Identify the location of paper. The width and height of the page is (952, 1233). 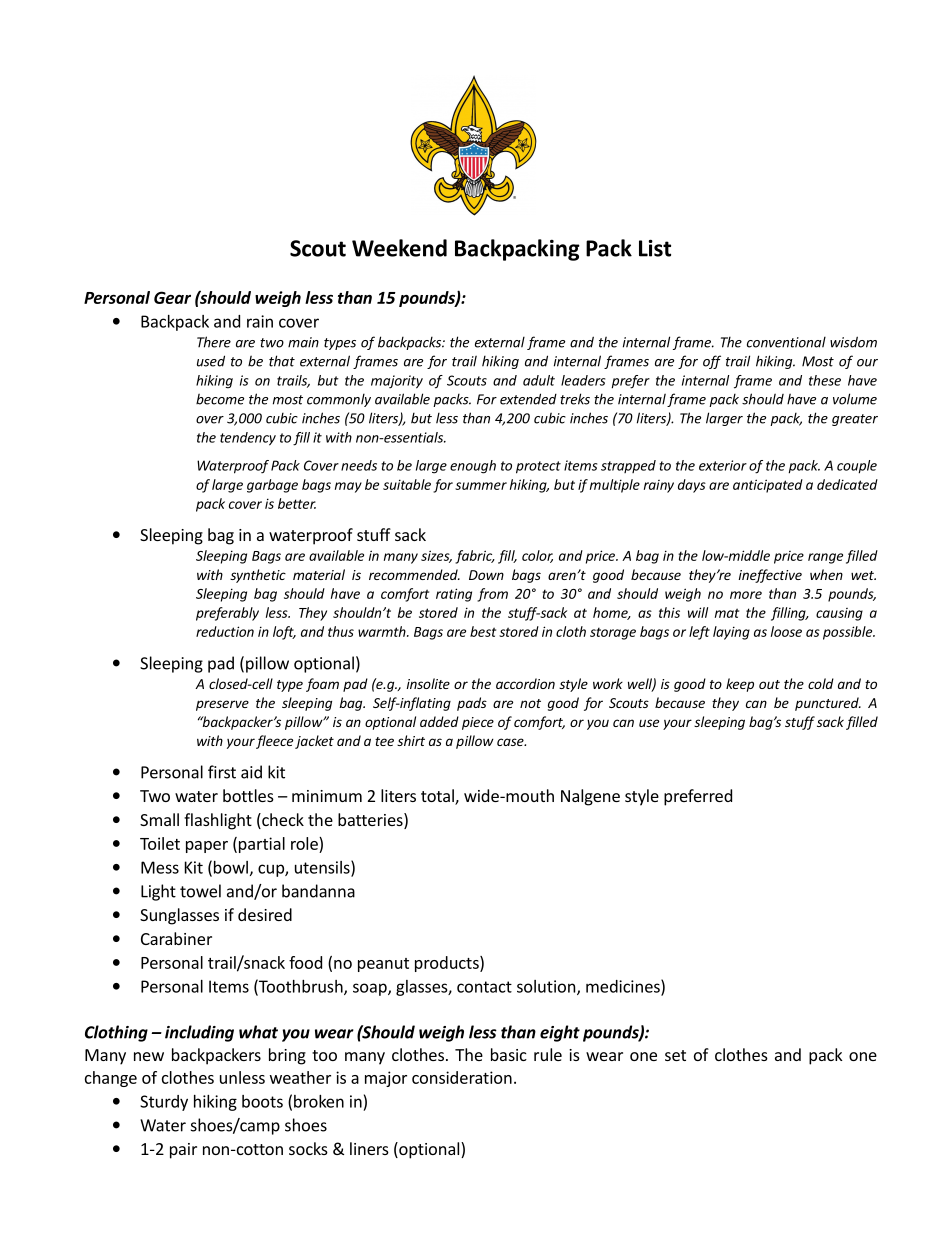
(207, 847).
